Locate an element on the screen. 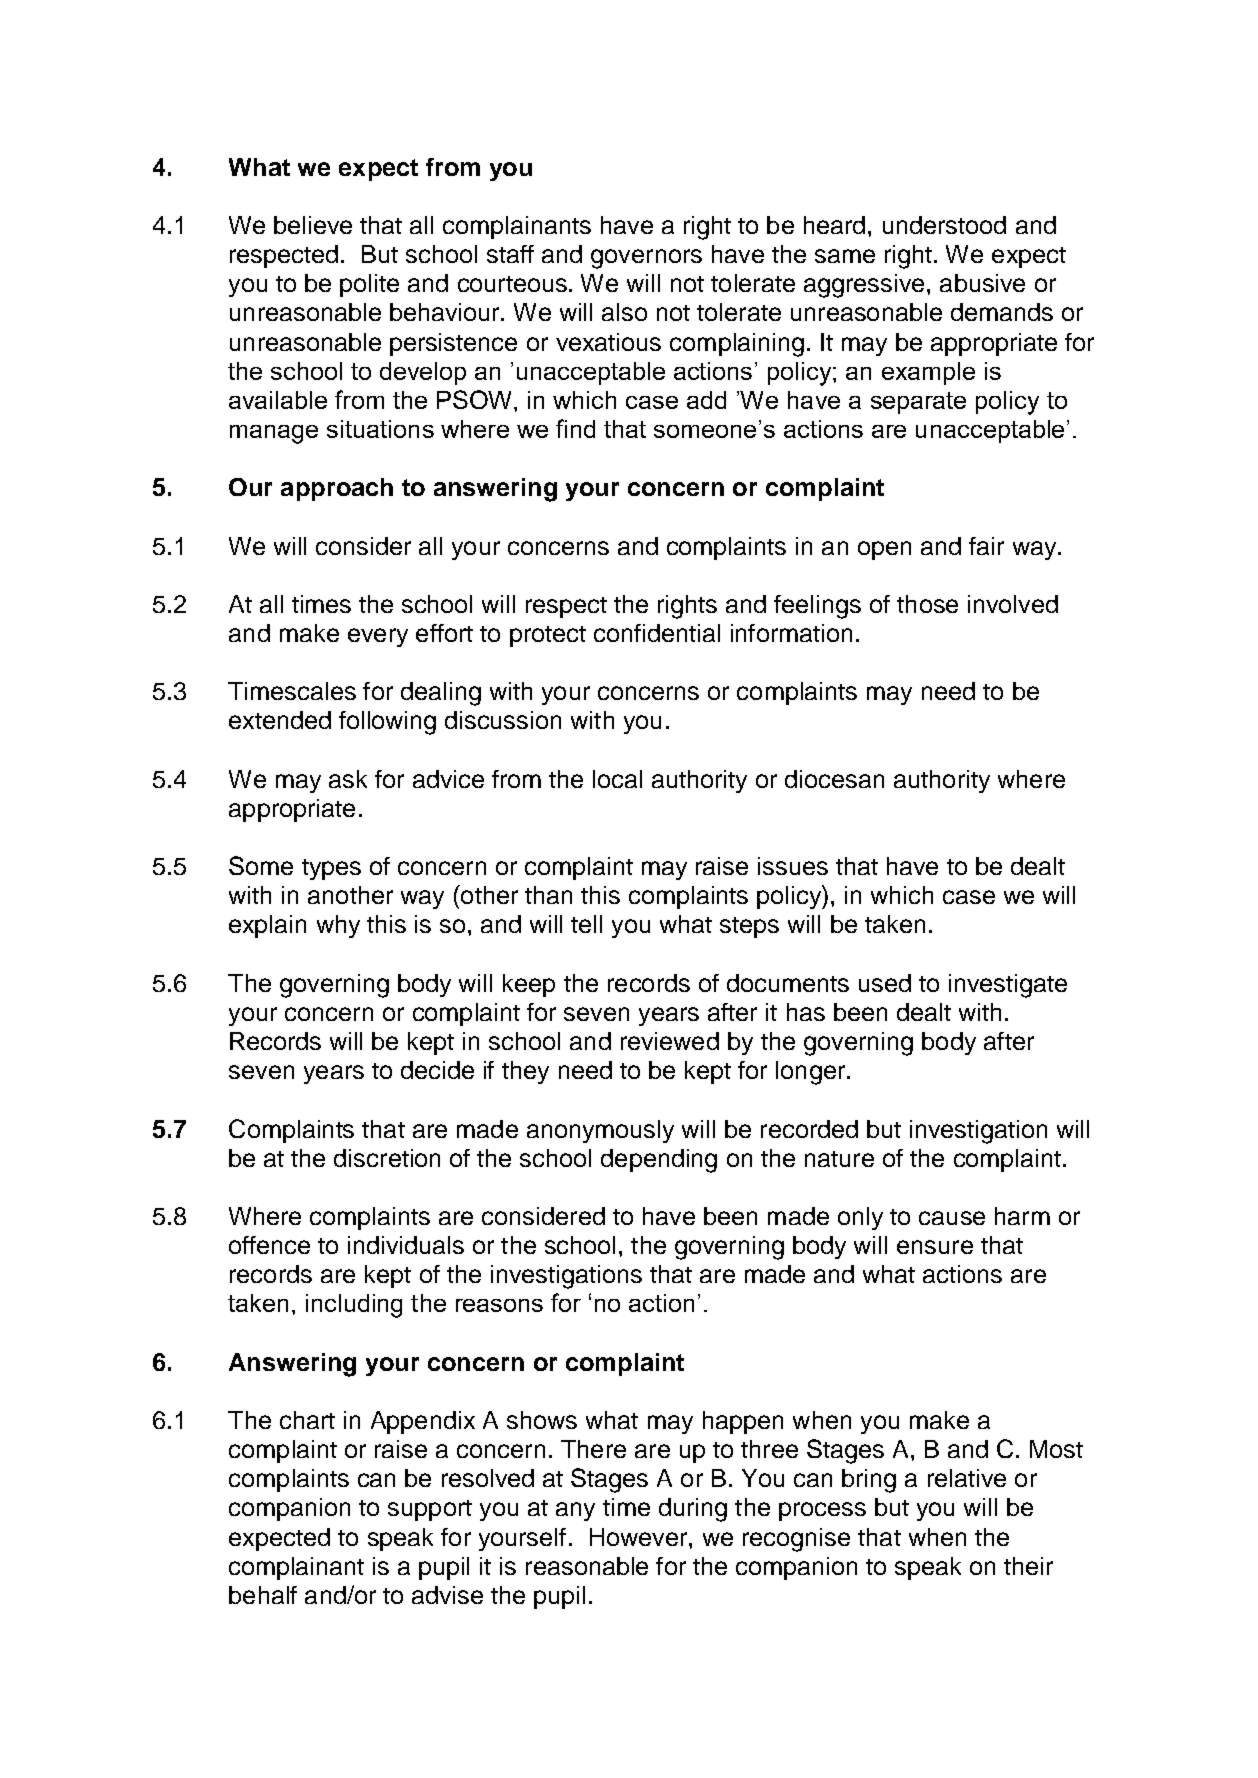 The height and width of the screenshot is (1778, 1258). their is located at coordinates (1028, 1566).
